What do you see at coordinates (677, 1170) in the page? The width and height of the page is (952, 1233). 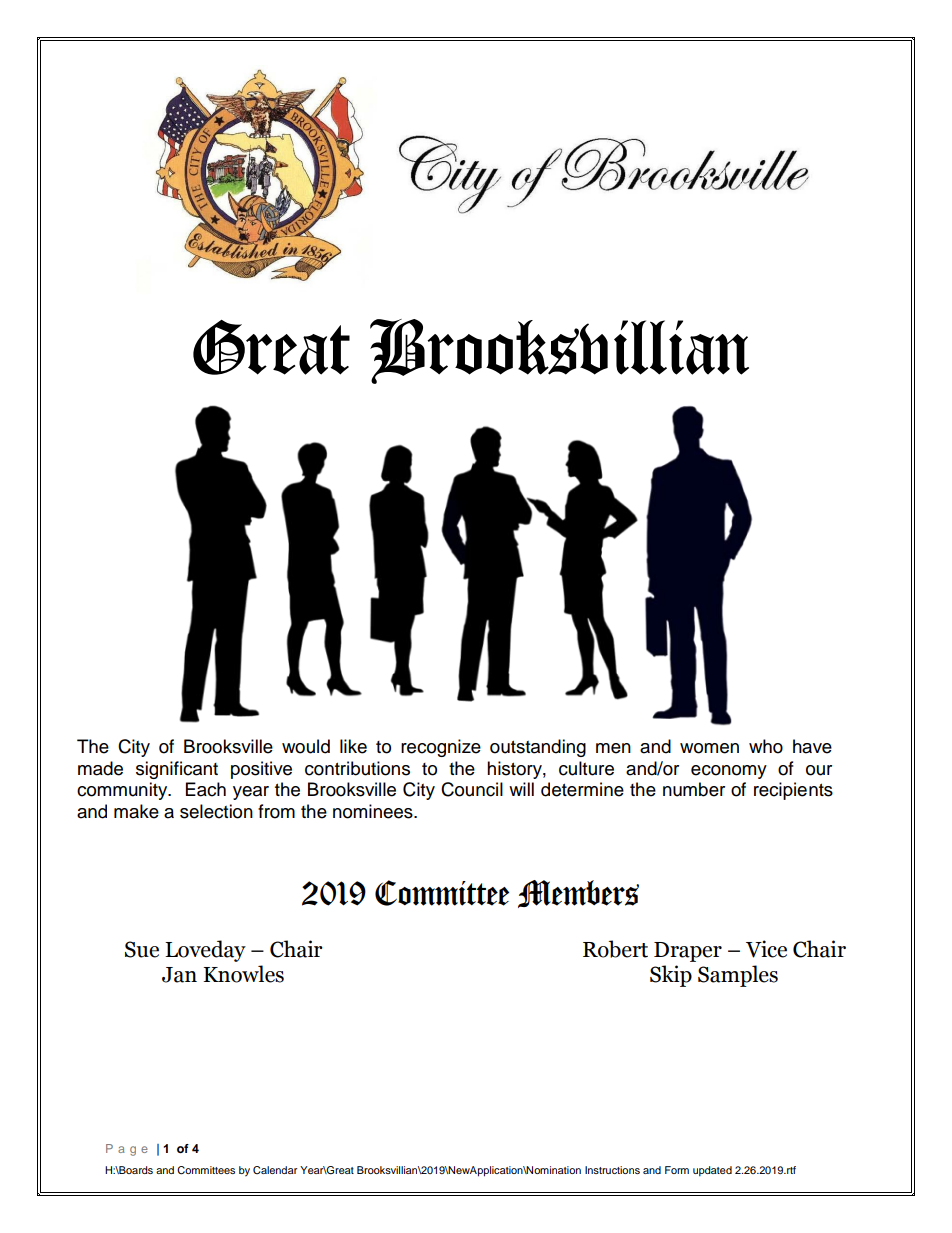 I see `Form` at bounding box center [677, 1170].
